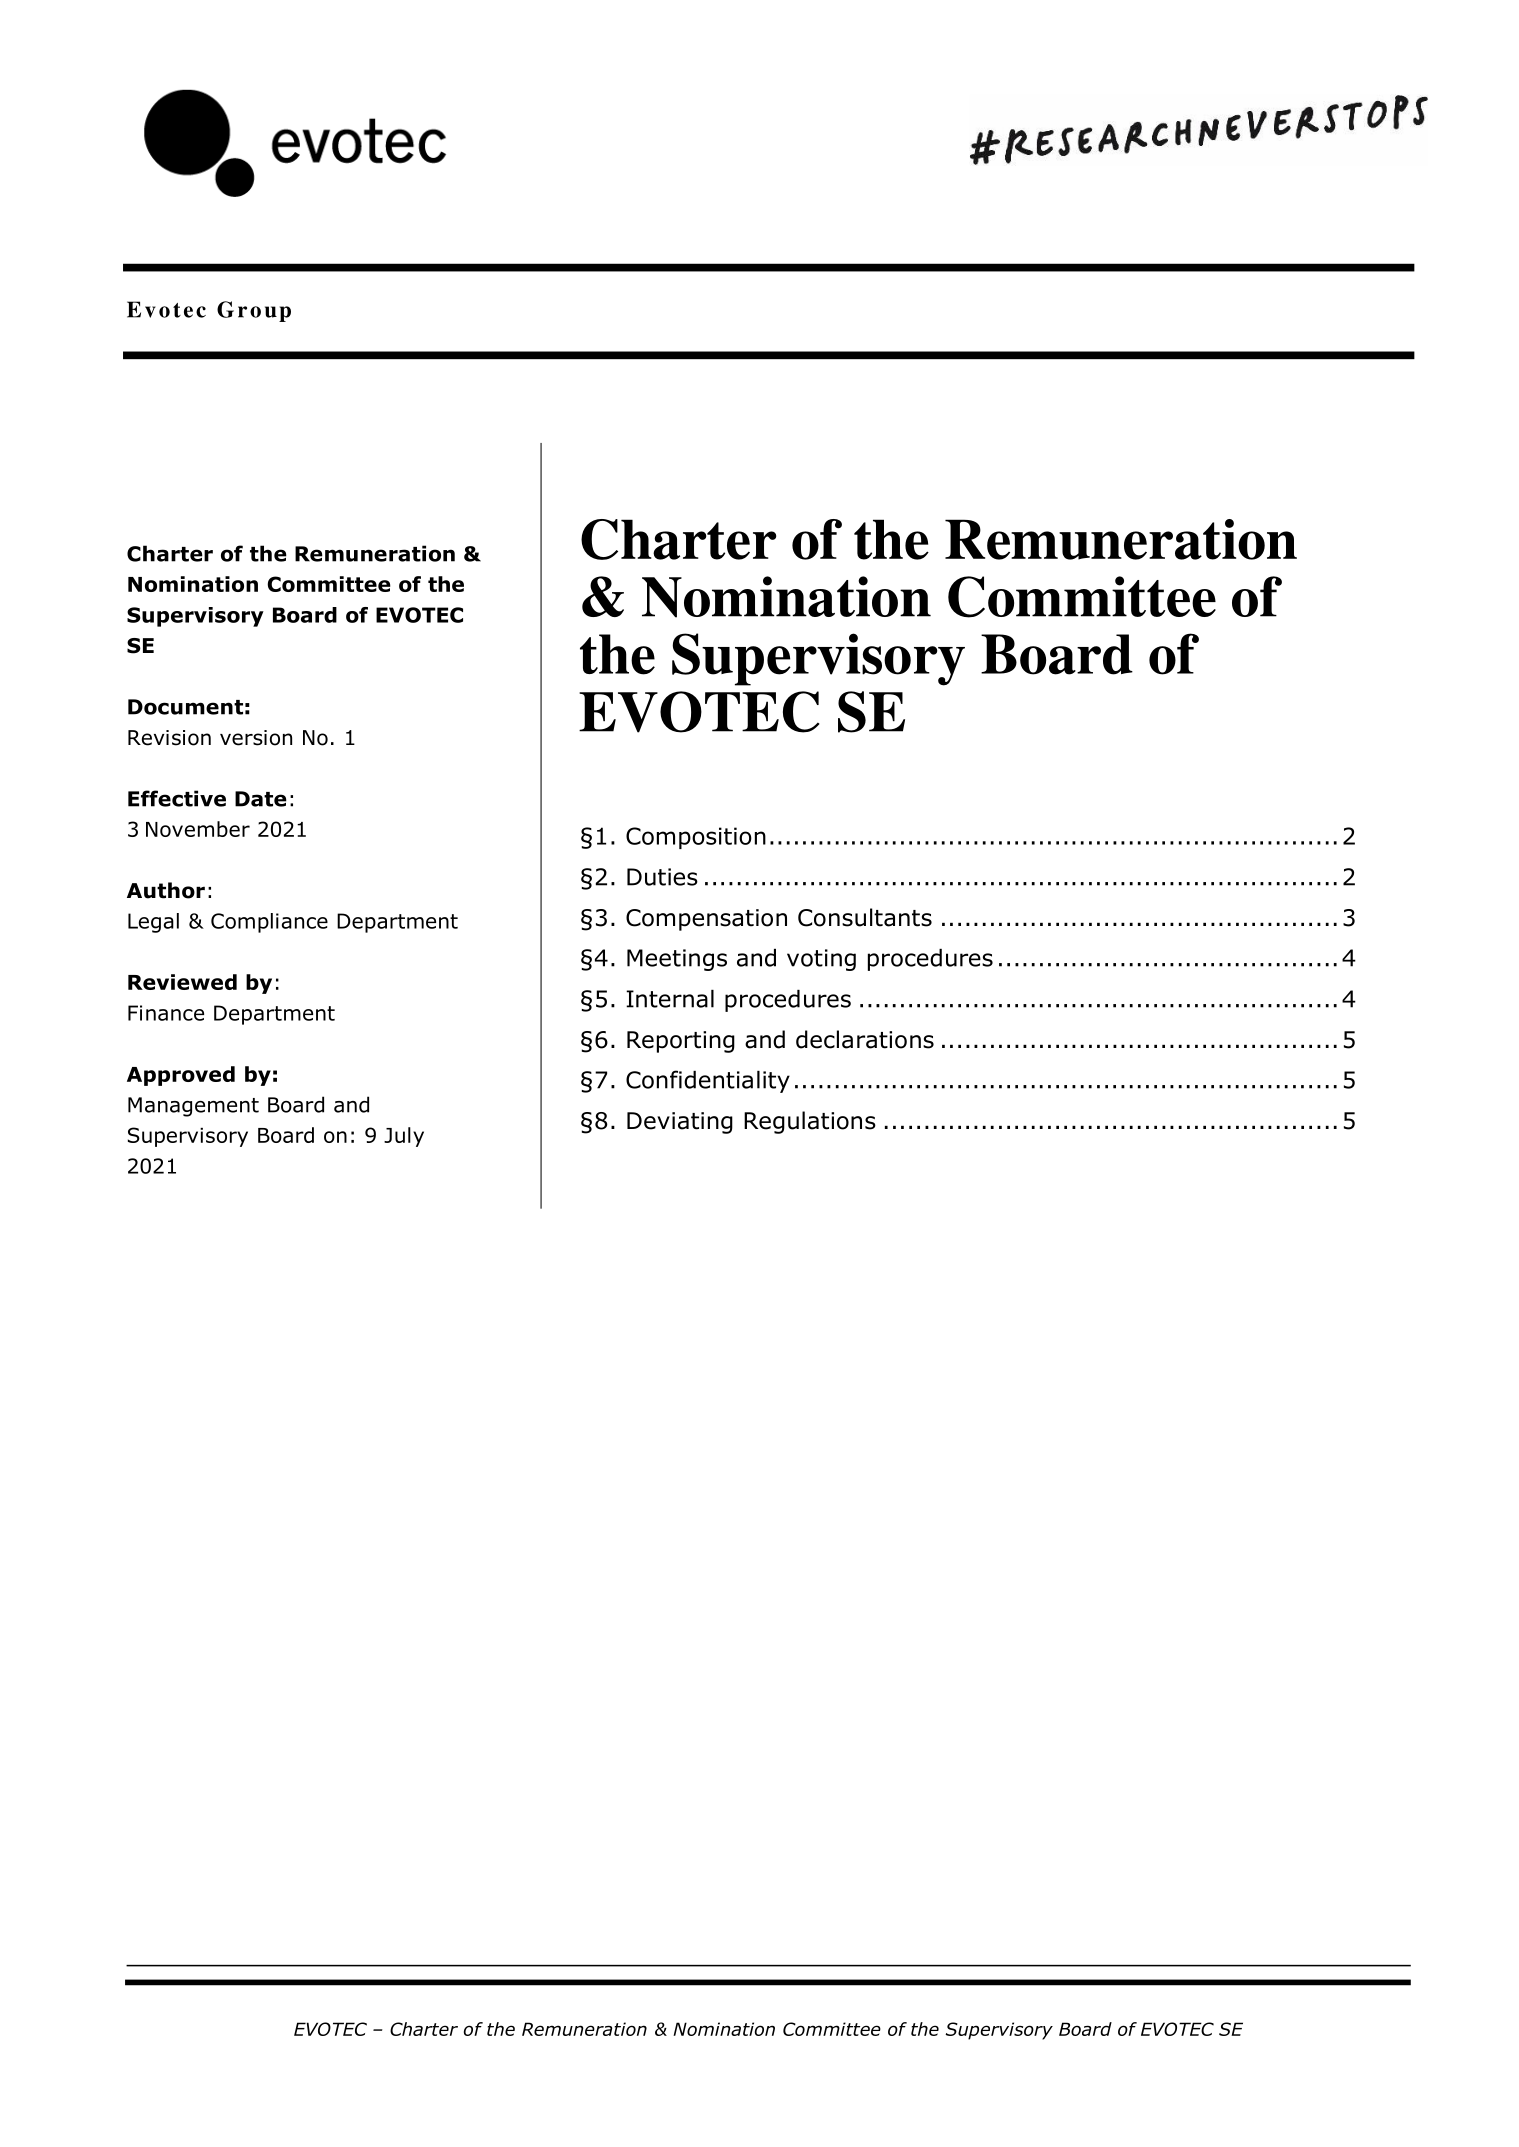 This screenshot has height=2147, width=1519. What do you see at coordinates (865, 917) in the screenshot?
I see `Consultants` at bounding box center [865, 917].
